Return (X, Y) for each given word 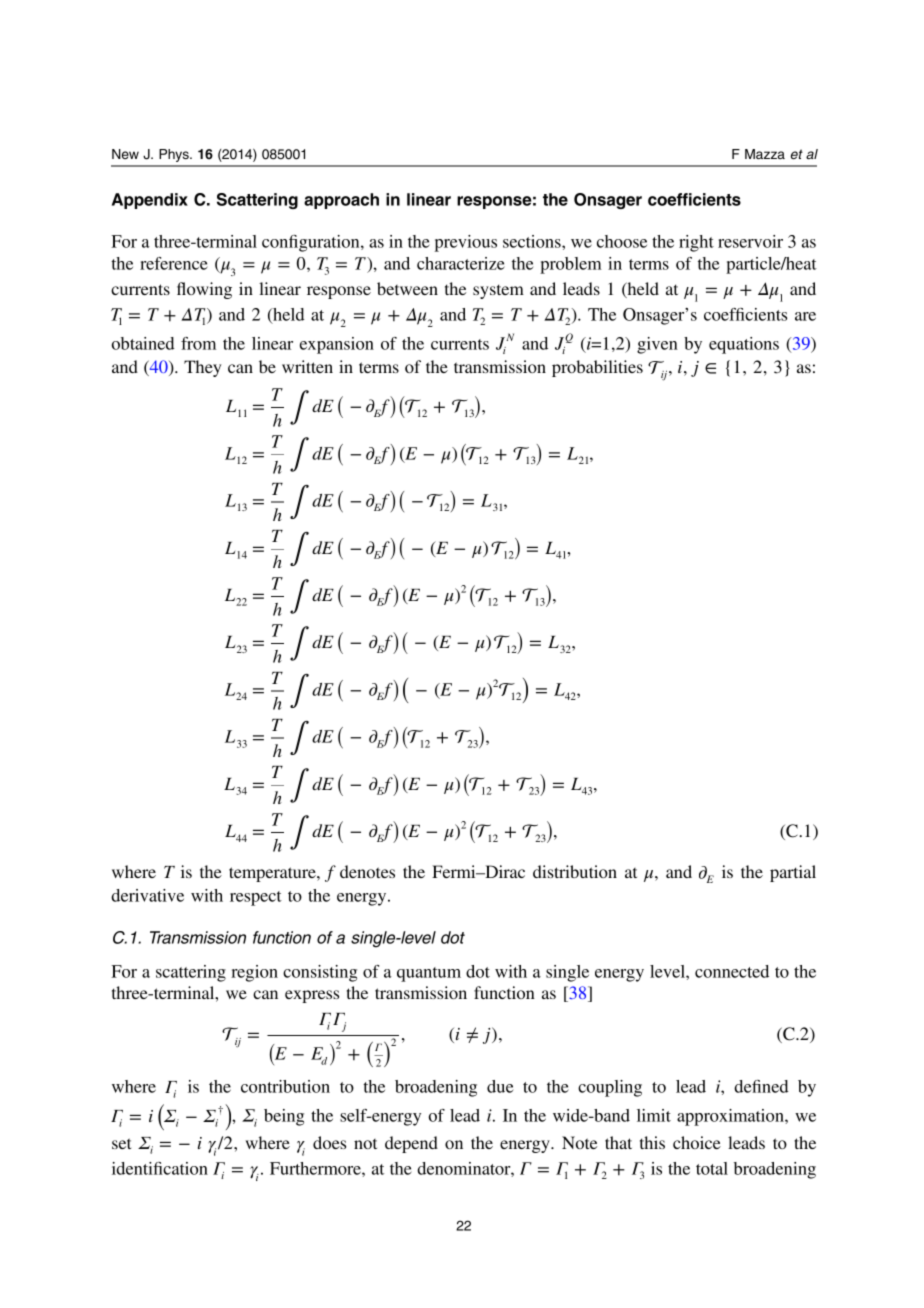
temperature (273, 874)
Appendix (150, 201)
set (121, 1143)
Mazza (765, 154)
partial (793, 873)
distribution (575, 871)
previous (466, 243)
